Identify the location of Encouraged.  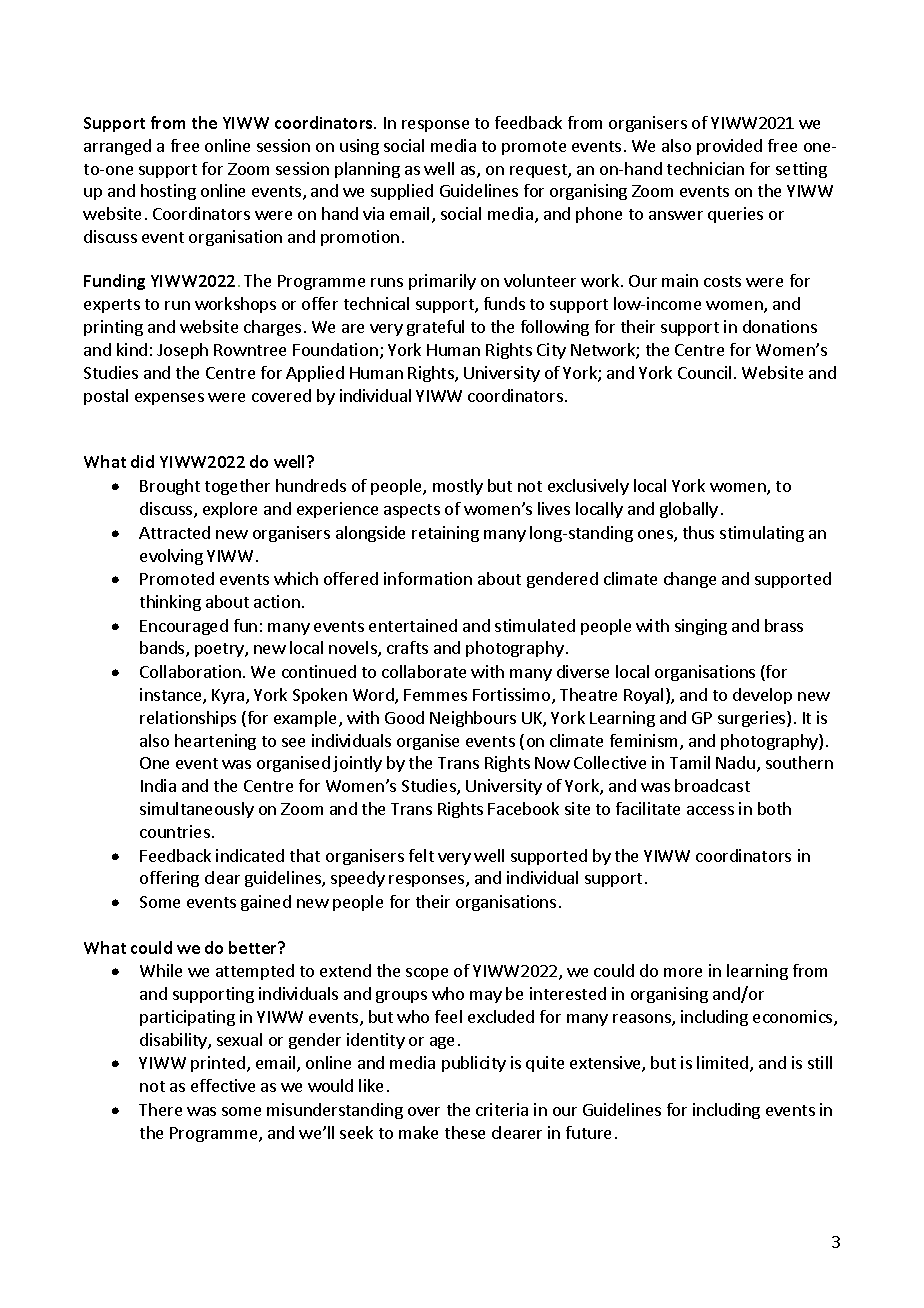
(184, 627).
